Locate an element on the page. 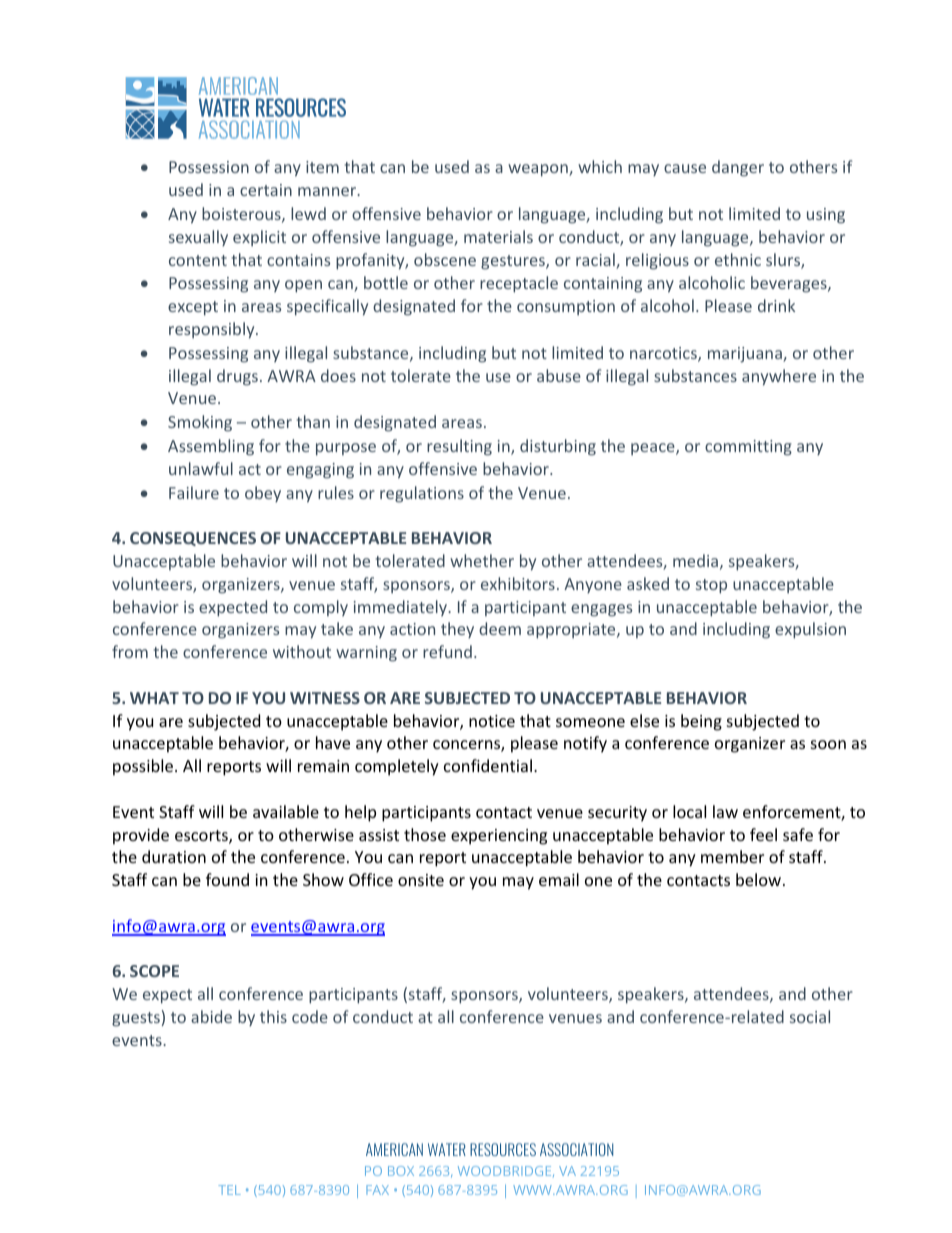 The height and width of the page is (1233, 952). refund is located at coordinates (447, 651).
